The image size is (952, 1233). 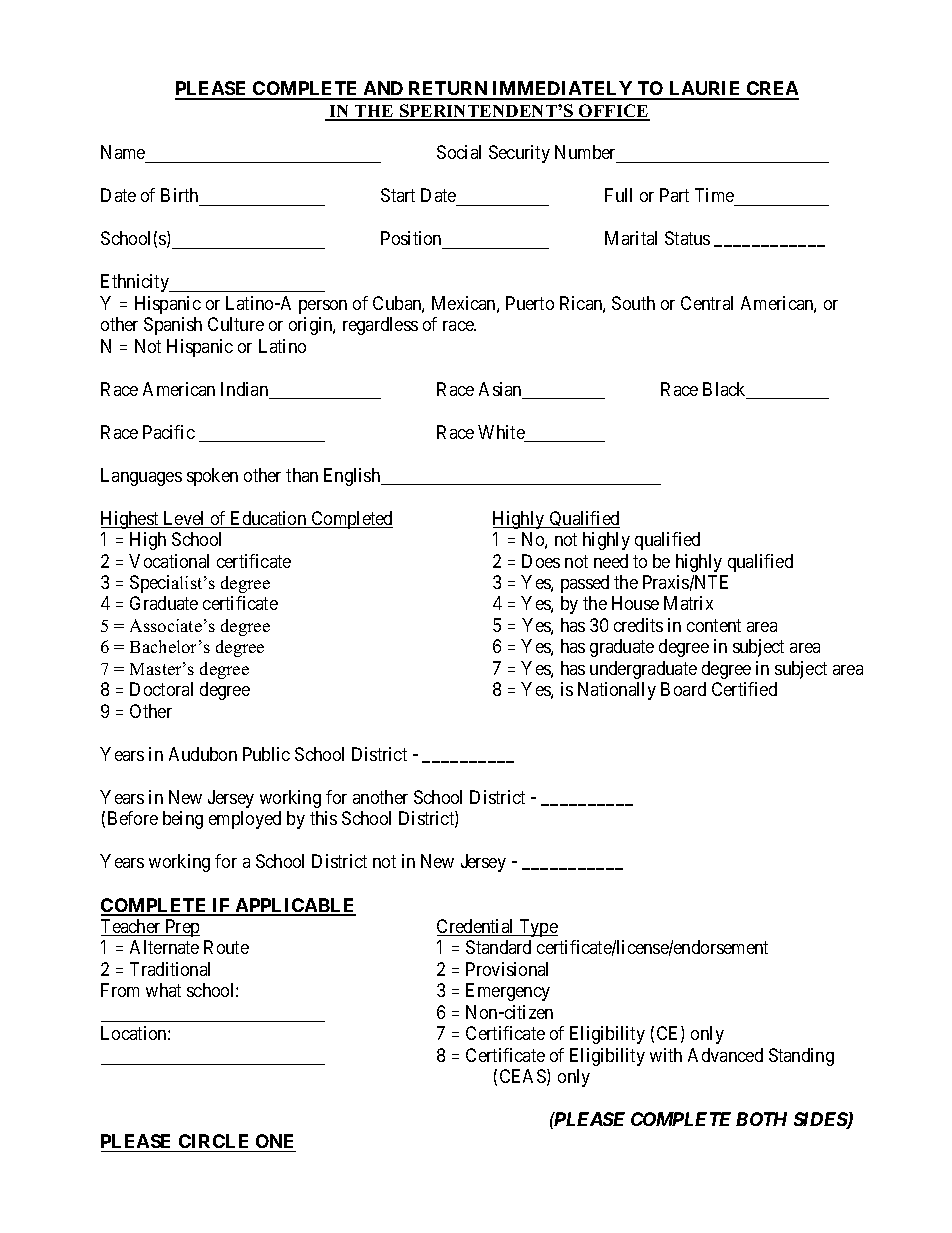 I want to click on spoken, so click(x=212, y=477).
